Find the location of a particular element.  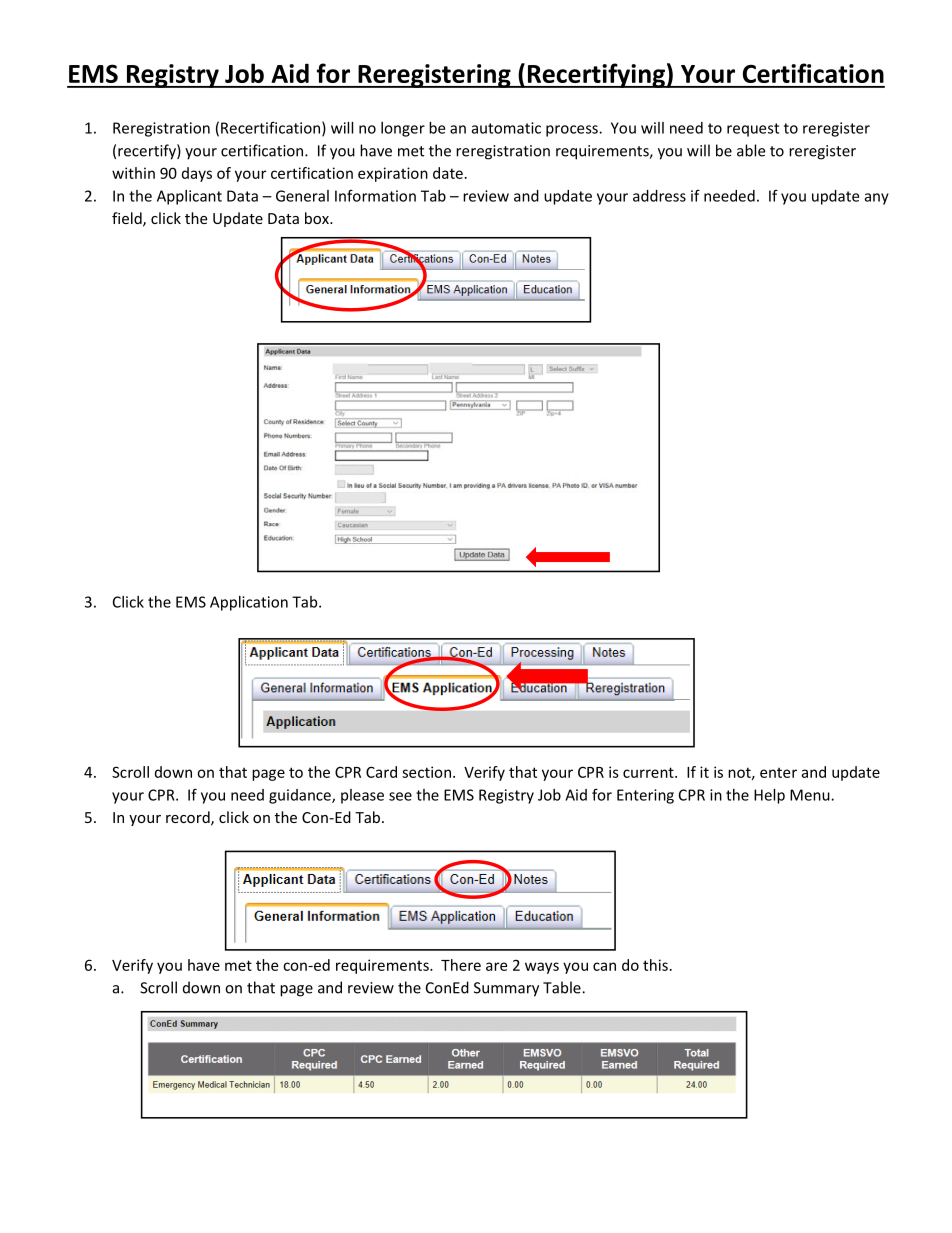

see is located at coordinates (400, 796).
